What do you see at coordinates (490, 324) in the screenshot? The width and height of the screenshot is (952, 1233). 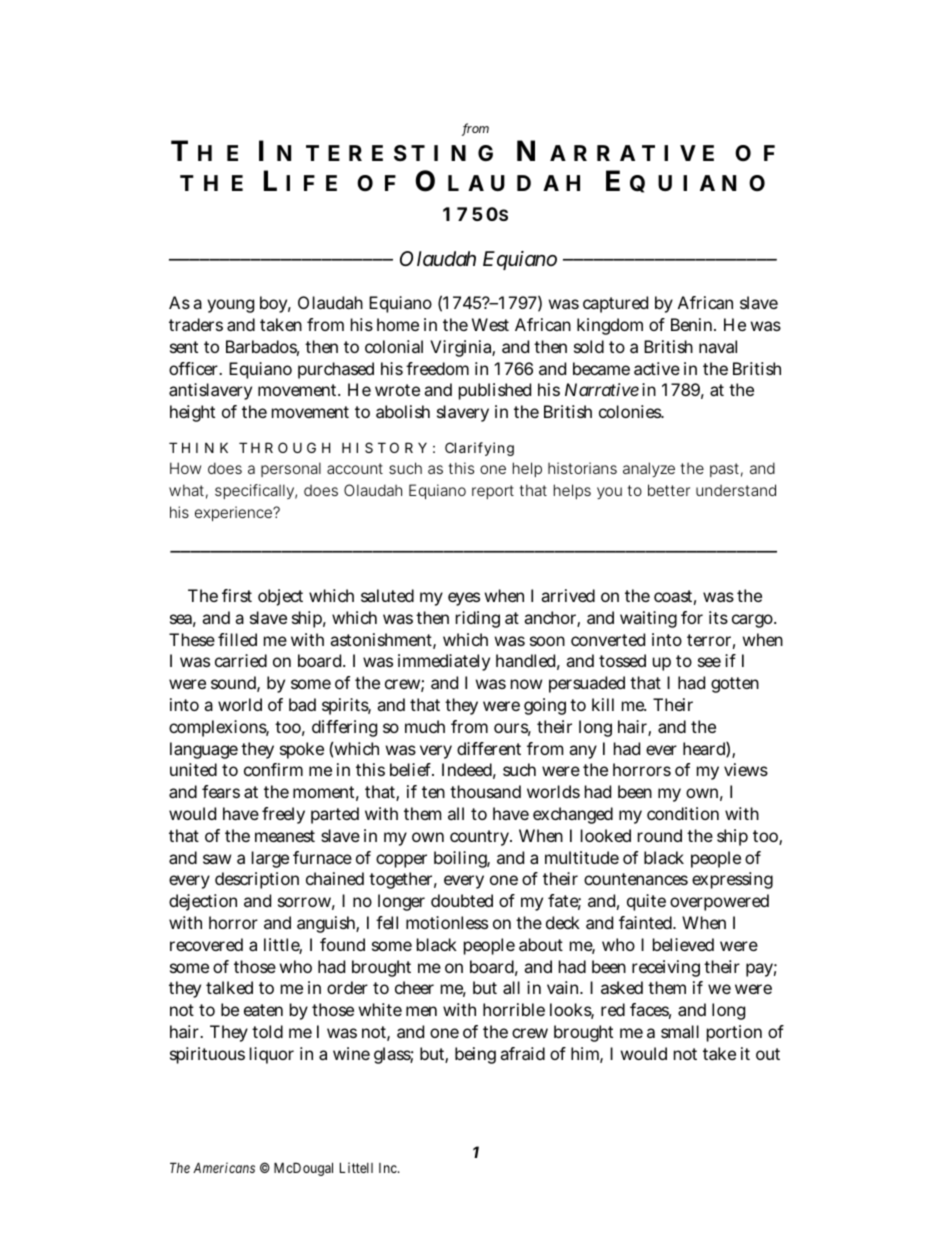 I see `West` at bounding box center [490, 324].
